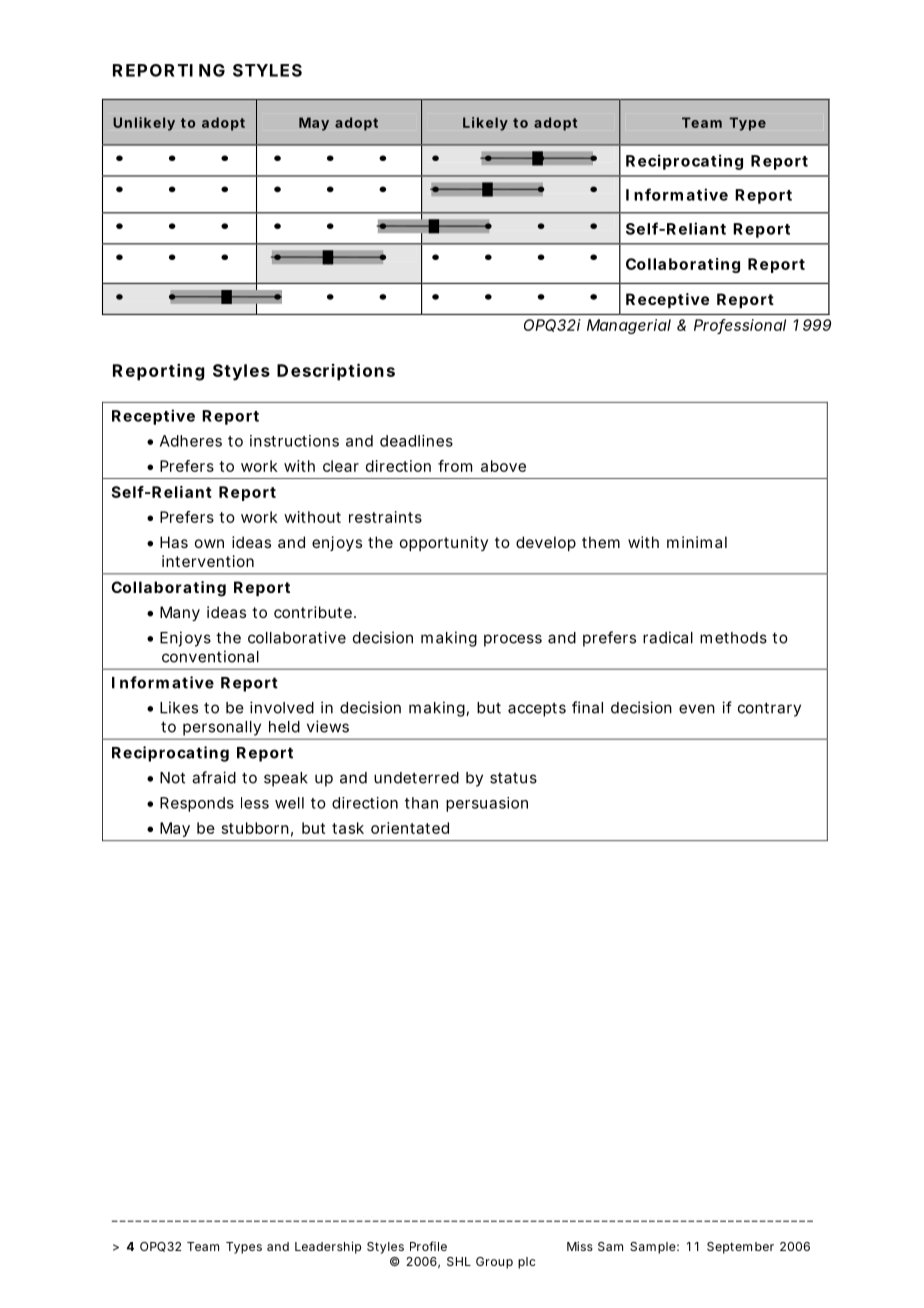 The image size is (924, 1308). What do you see at coordinates (210, 656) in the screenshot?
I see `conventional` at bounding box center [210, 656].
